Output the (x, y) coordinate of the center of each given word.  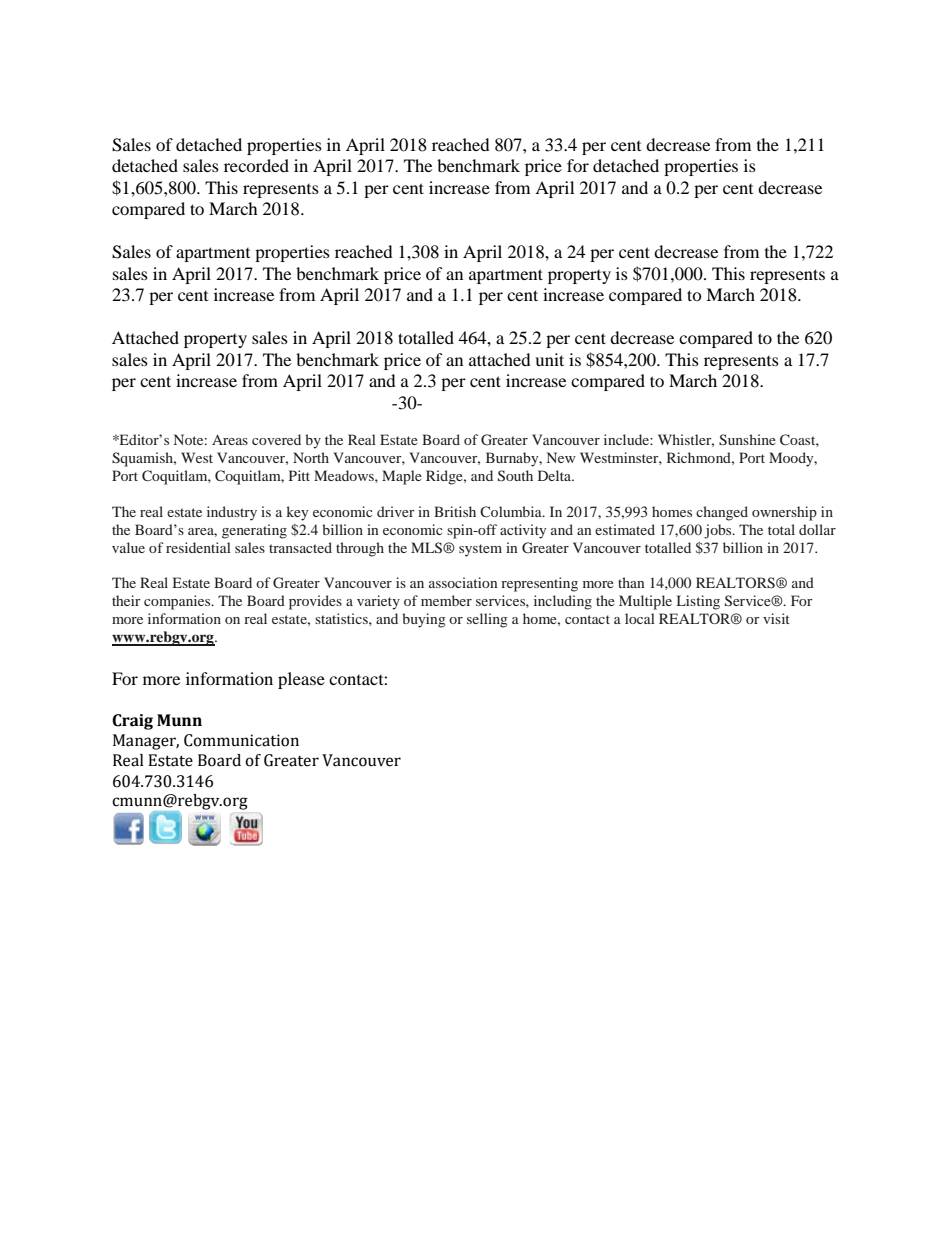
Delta (555, 475)
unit (549, 359)
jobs (719, 531)
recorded (256, 165)
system (480, 550)
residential (198, 547)
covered (276, 439)
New (561, 457)
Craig (132, 722)
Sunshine (747, 440)
